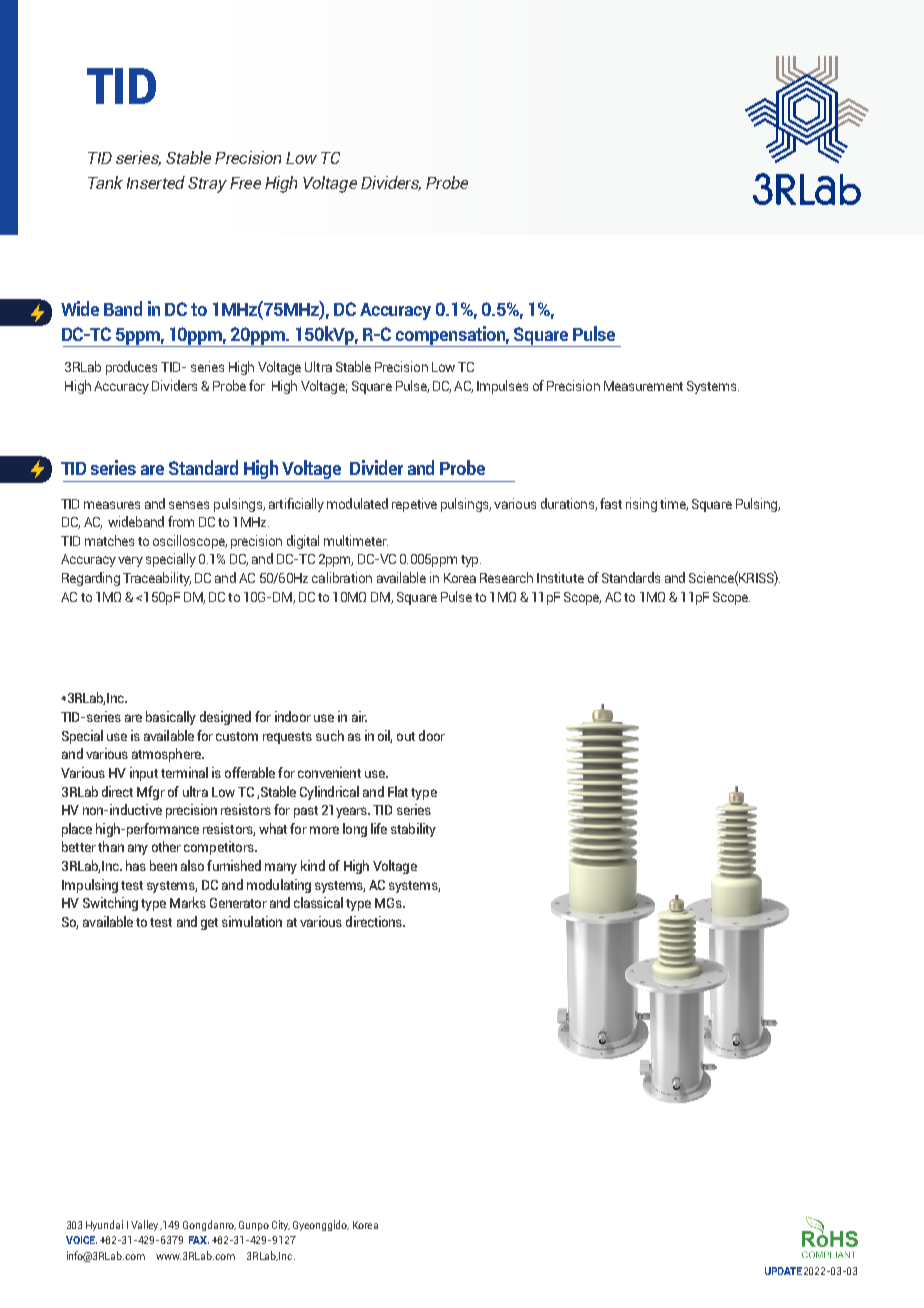 Image resolution: width=924 pixels, height=1308 pixels. Describe the element at coordinates (146, 1225) in the screenshot. I see `Valley` at that location.
